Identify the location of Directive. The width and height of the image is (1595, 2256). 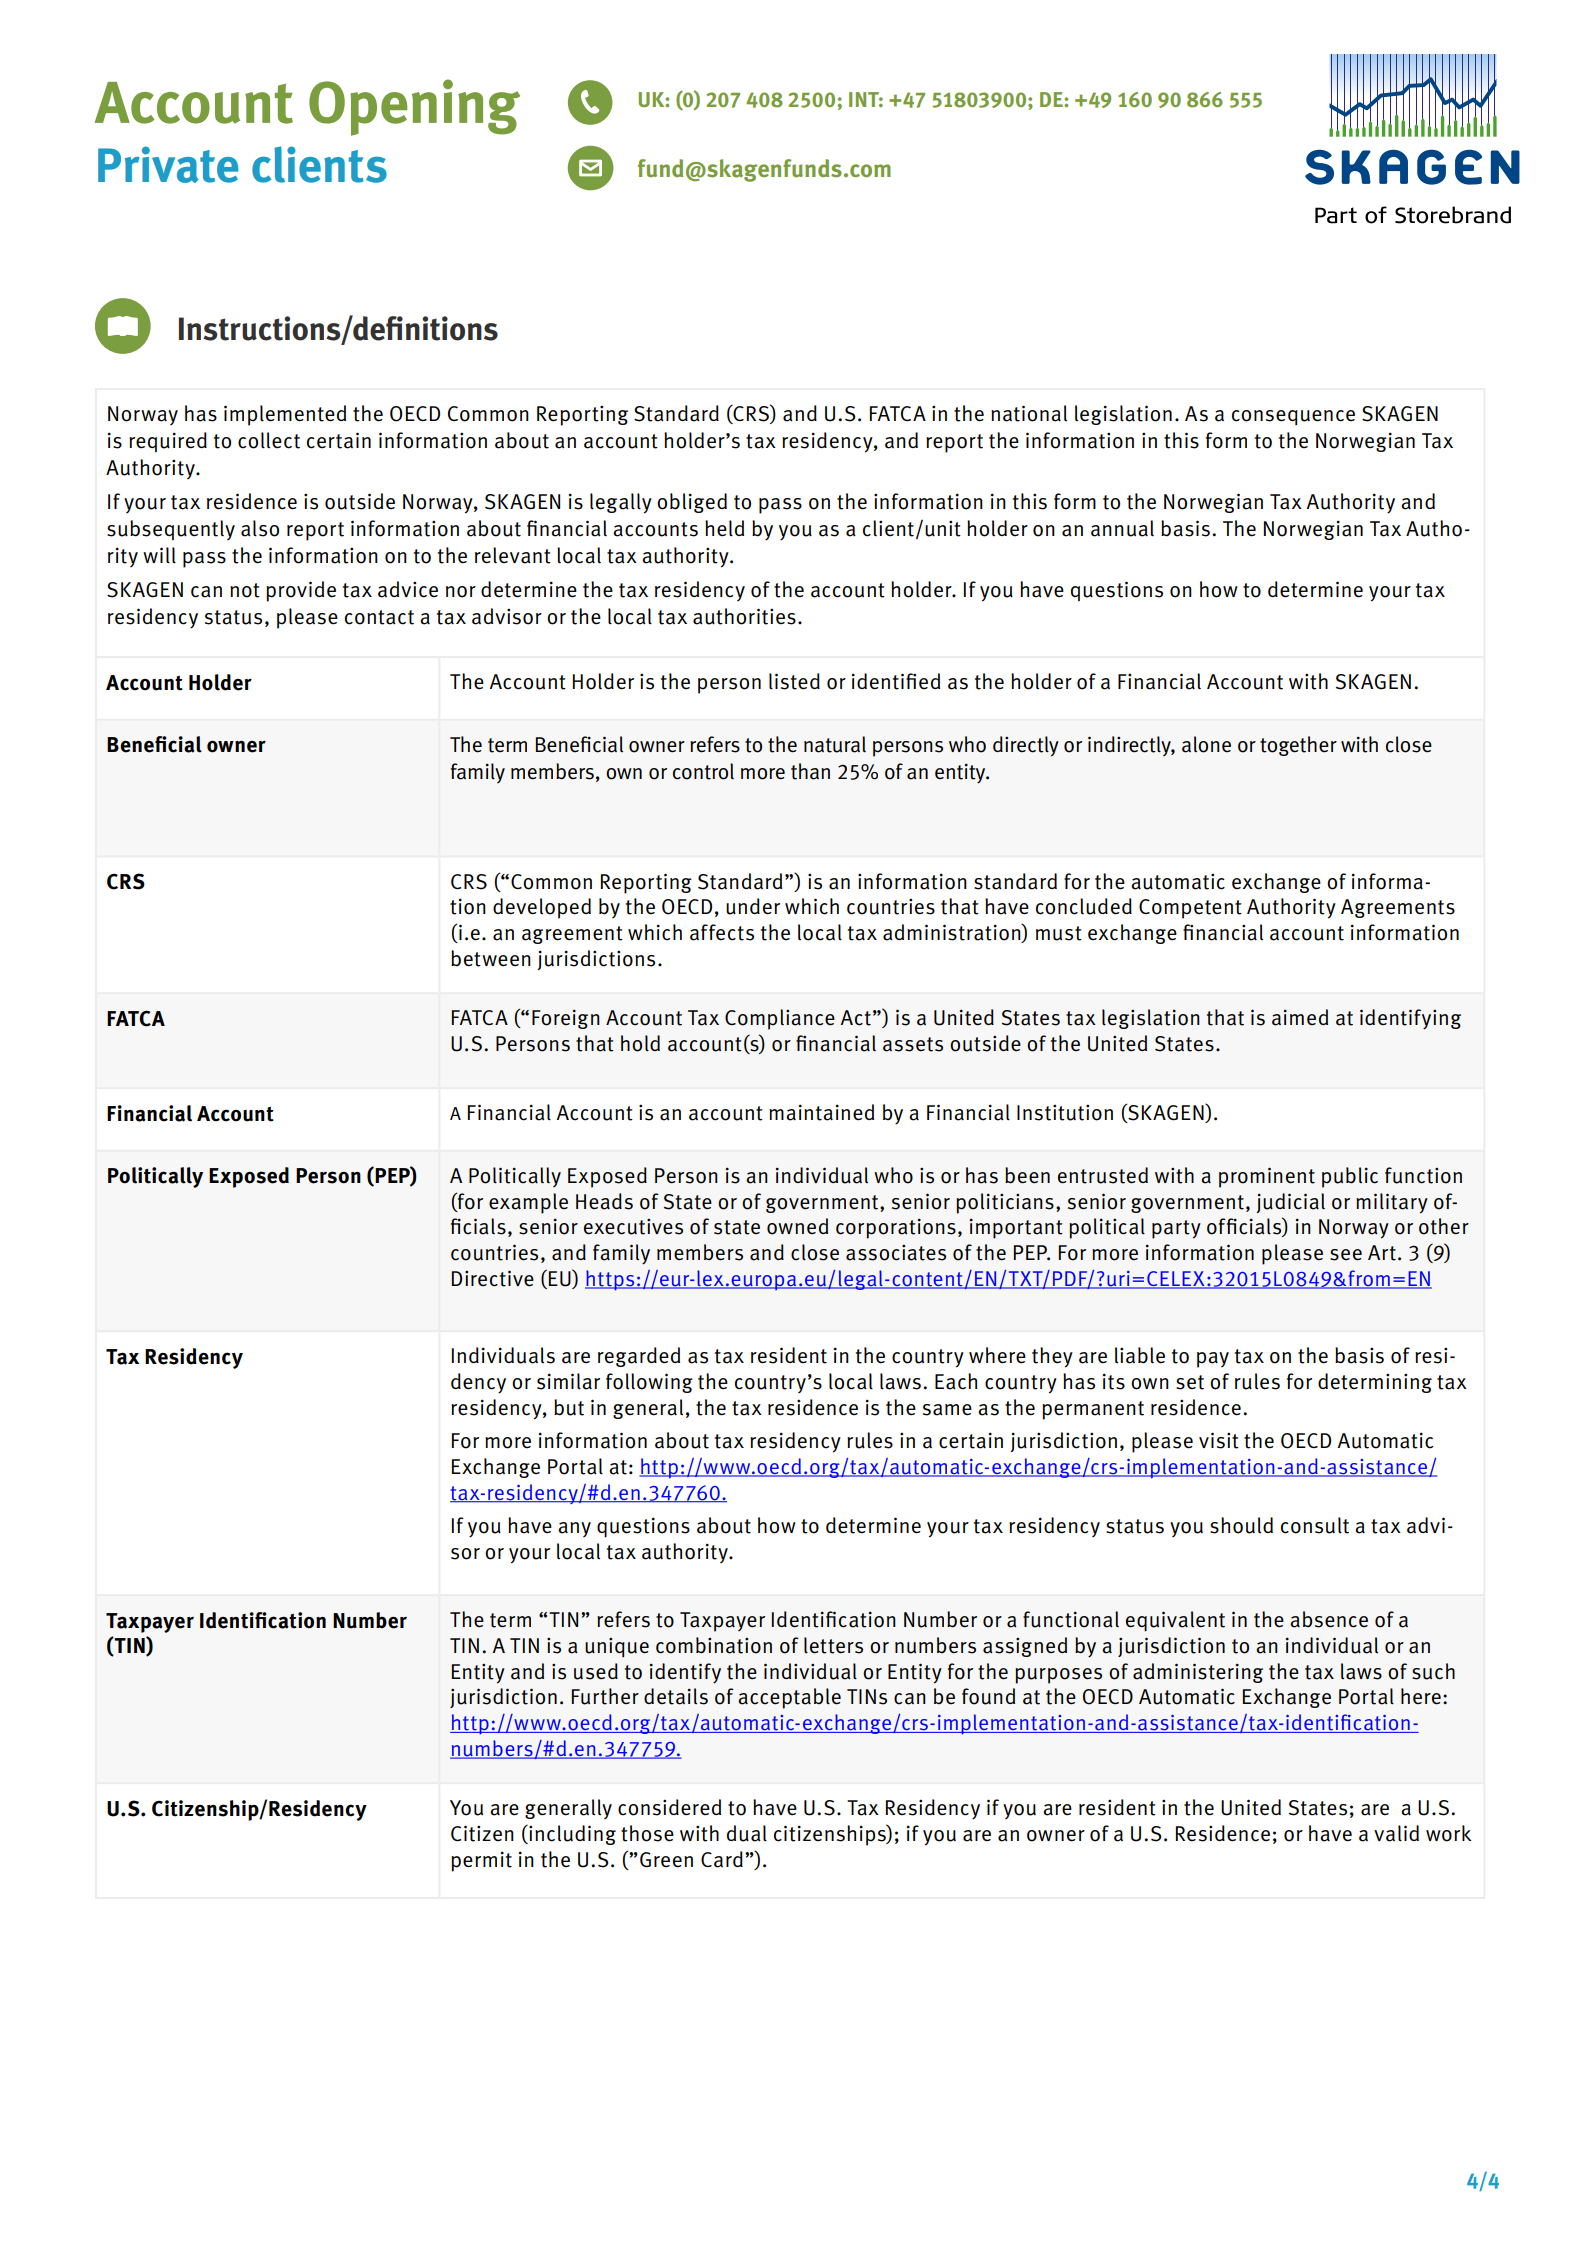
(493, 1278).
